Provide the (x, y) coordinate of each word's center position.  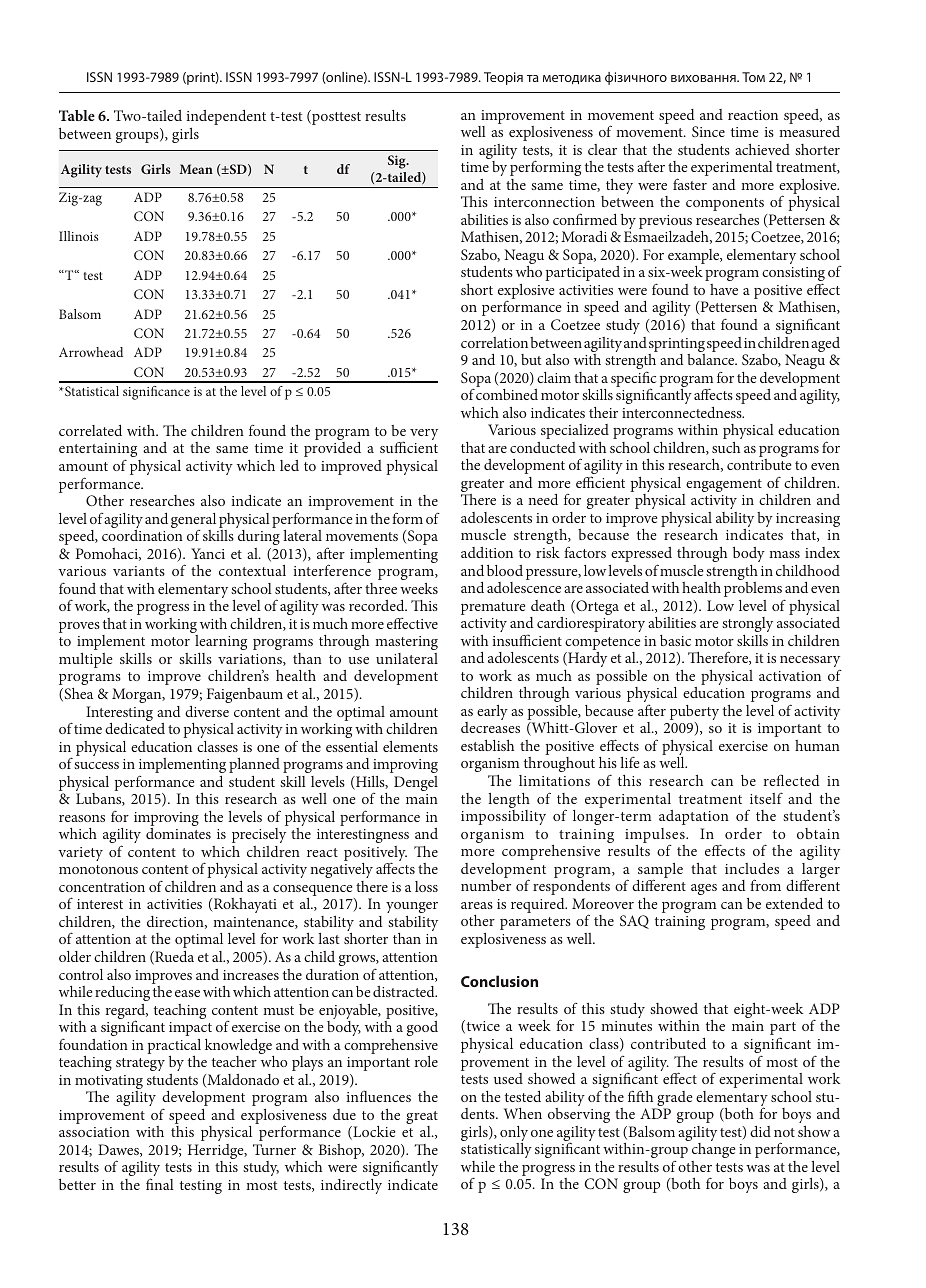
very (424, 434)
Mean (196, 169)
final (160, 1184)
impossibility (503, 817)
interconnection (544, 202)
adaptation (694, 817)
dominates (178, 833)
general (193, 522)
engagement (723, 487)
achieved (762, 149)
